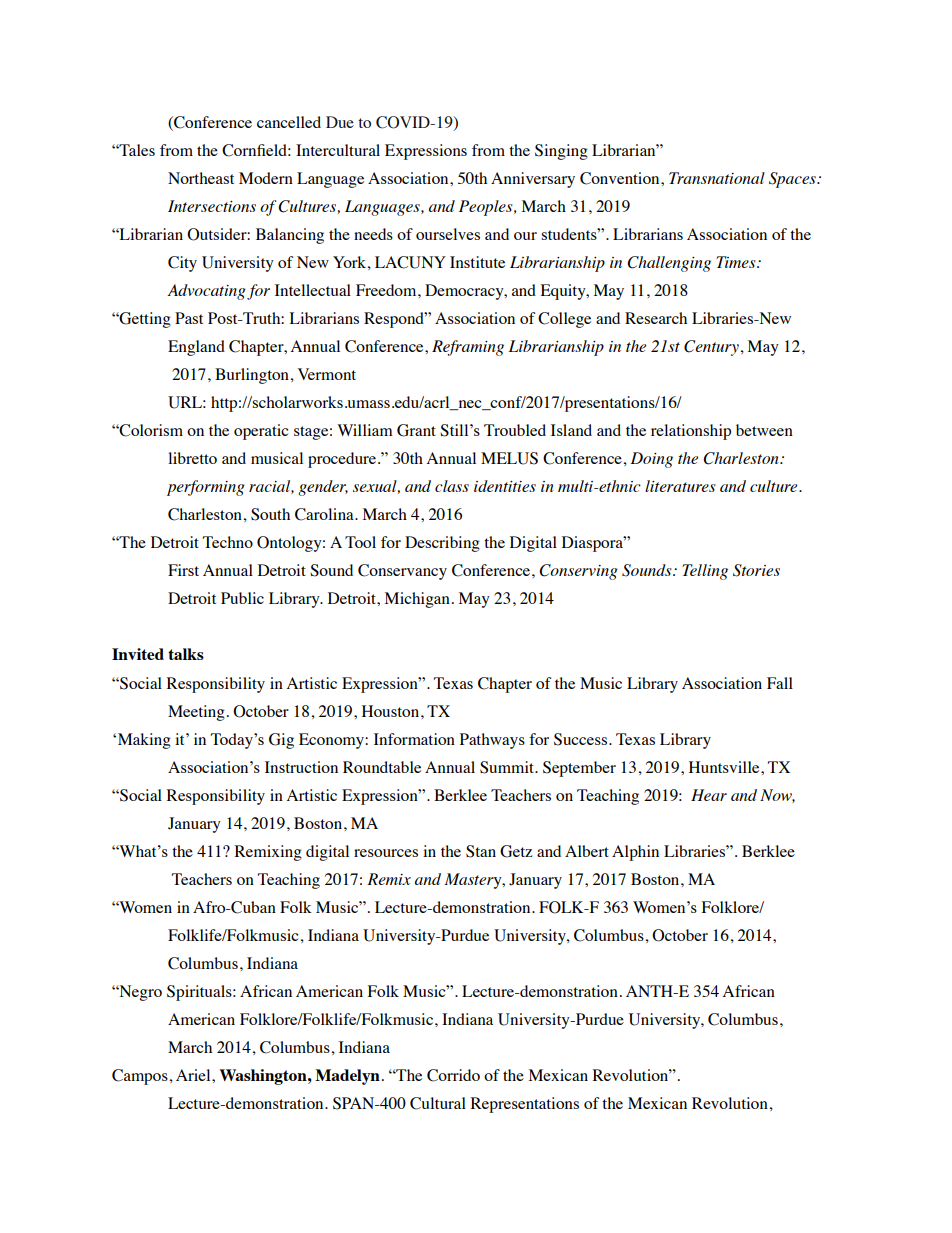 This document has height=1233, width=952. Describe the element at coordinates (533, 180) in the document. I see `Anniversary` at that location.
